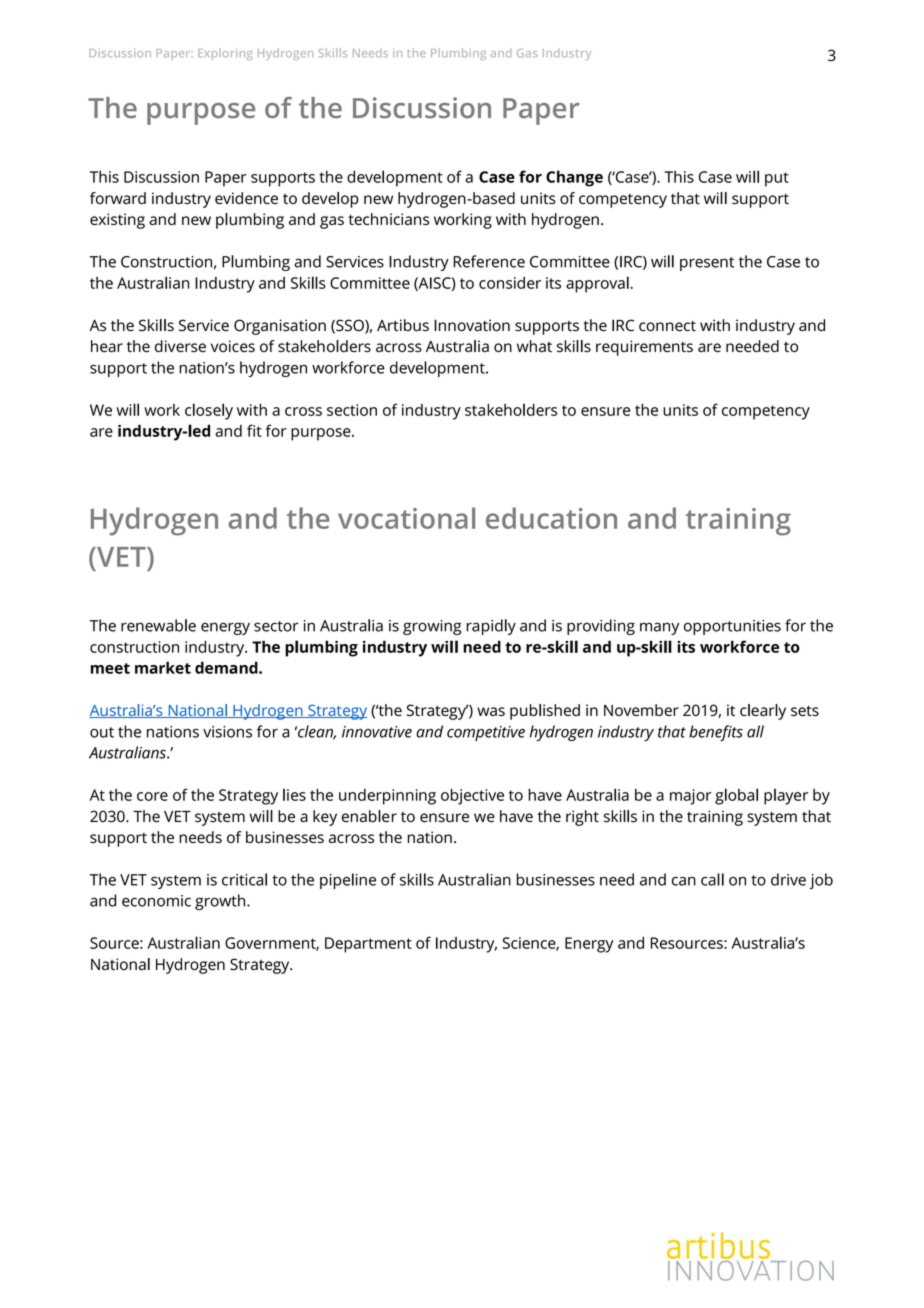  I want to click on Change, so click(574, 178).
